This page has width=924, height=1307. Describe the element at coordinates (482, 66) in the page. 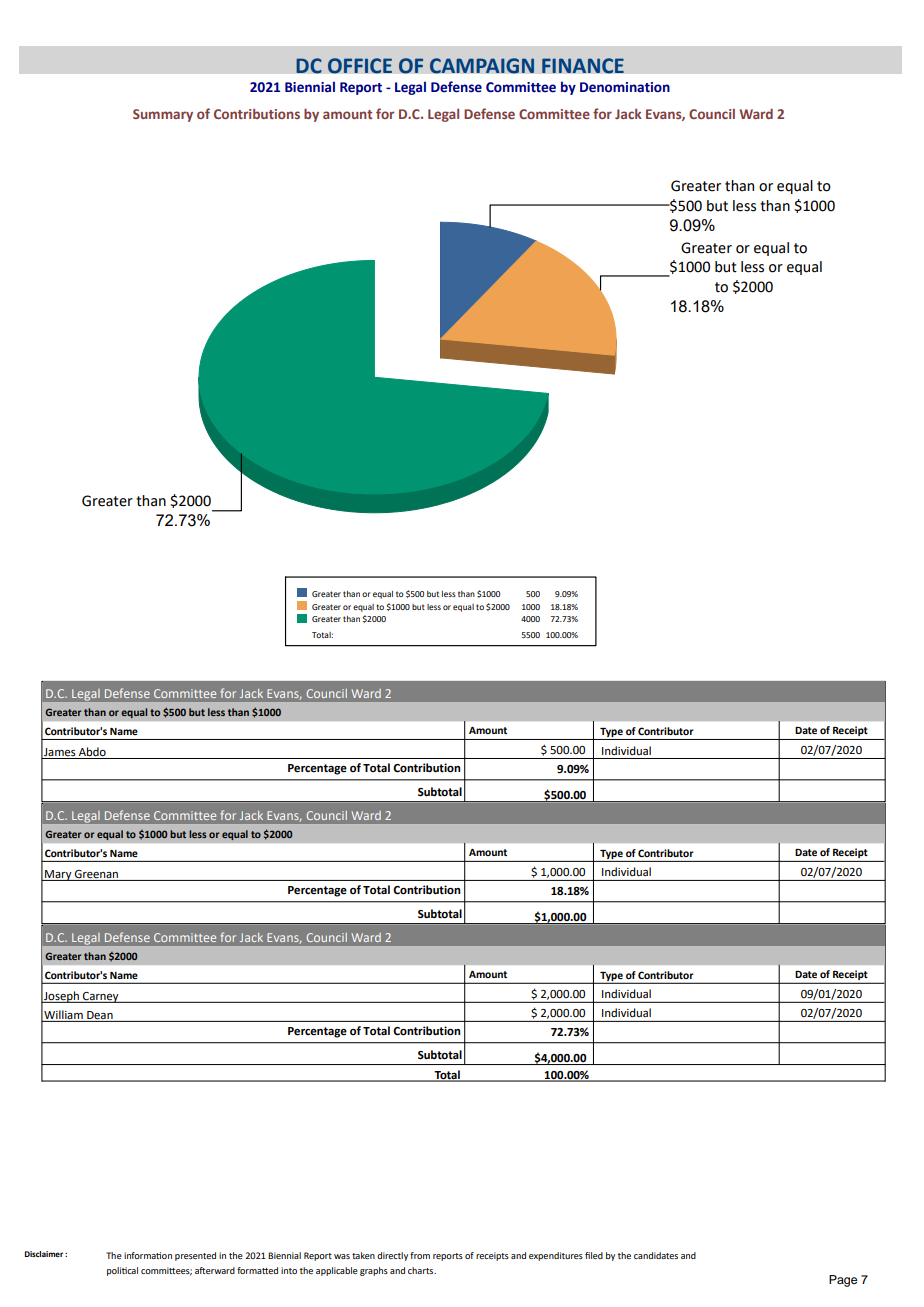

I see `CAMPAIGN` at that location.
